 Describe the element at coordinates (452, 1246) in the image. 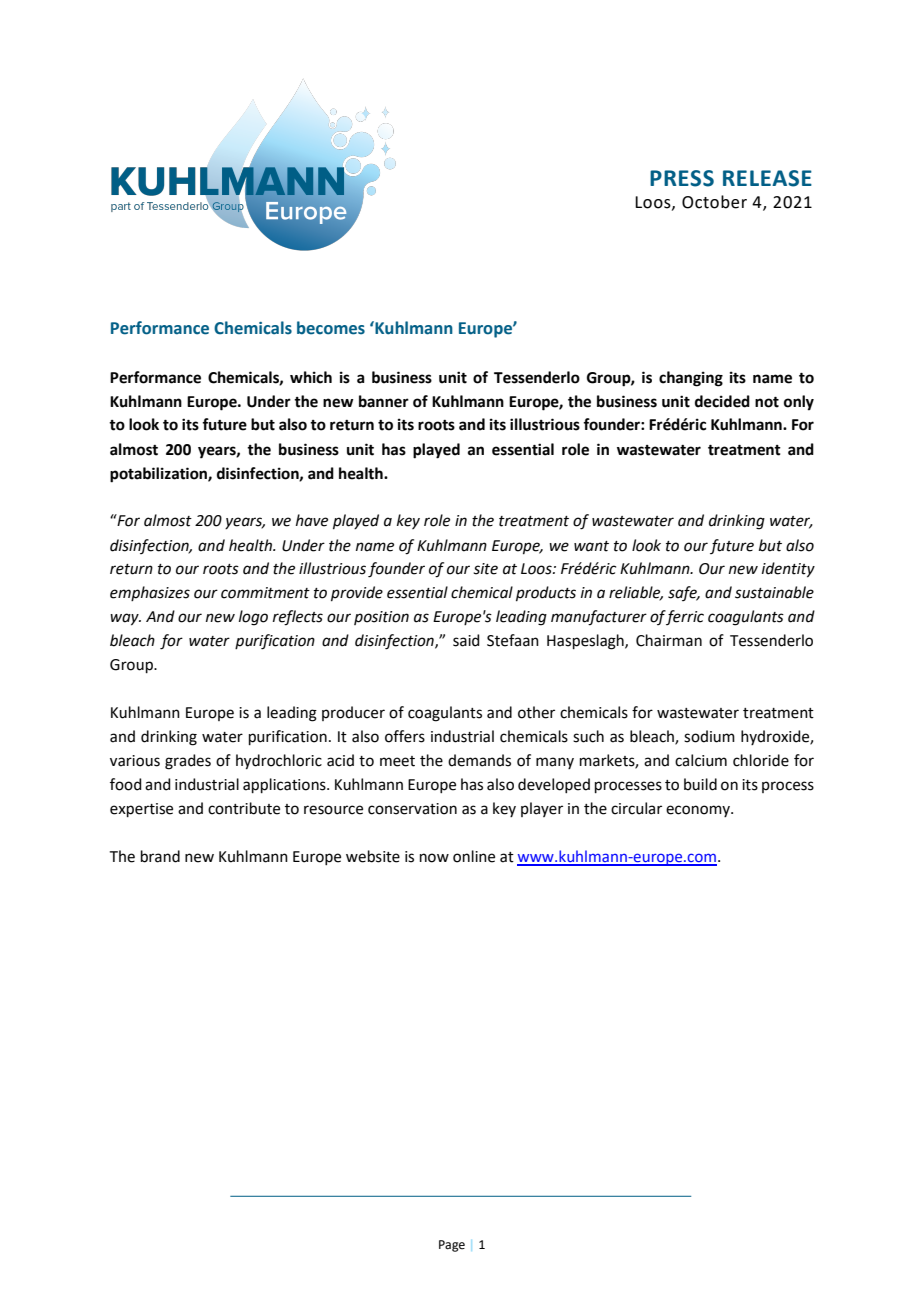

I see `Page` at that location.
